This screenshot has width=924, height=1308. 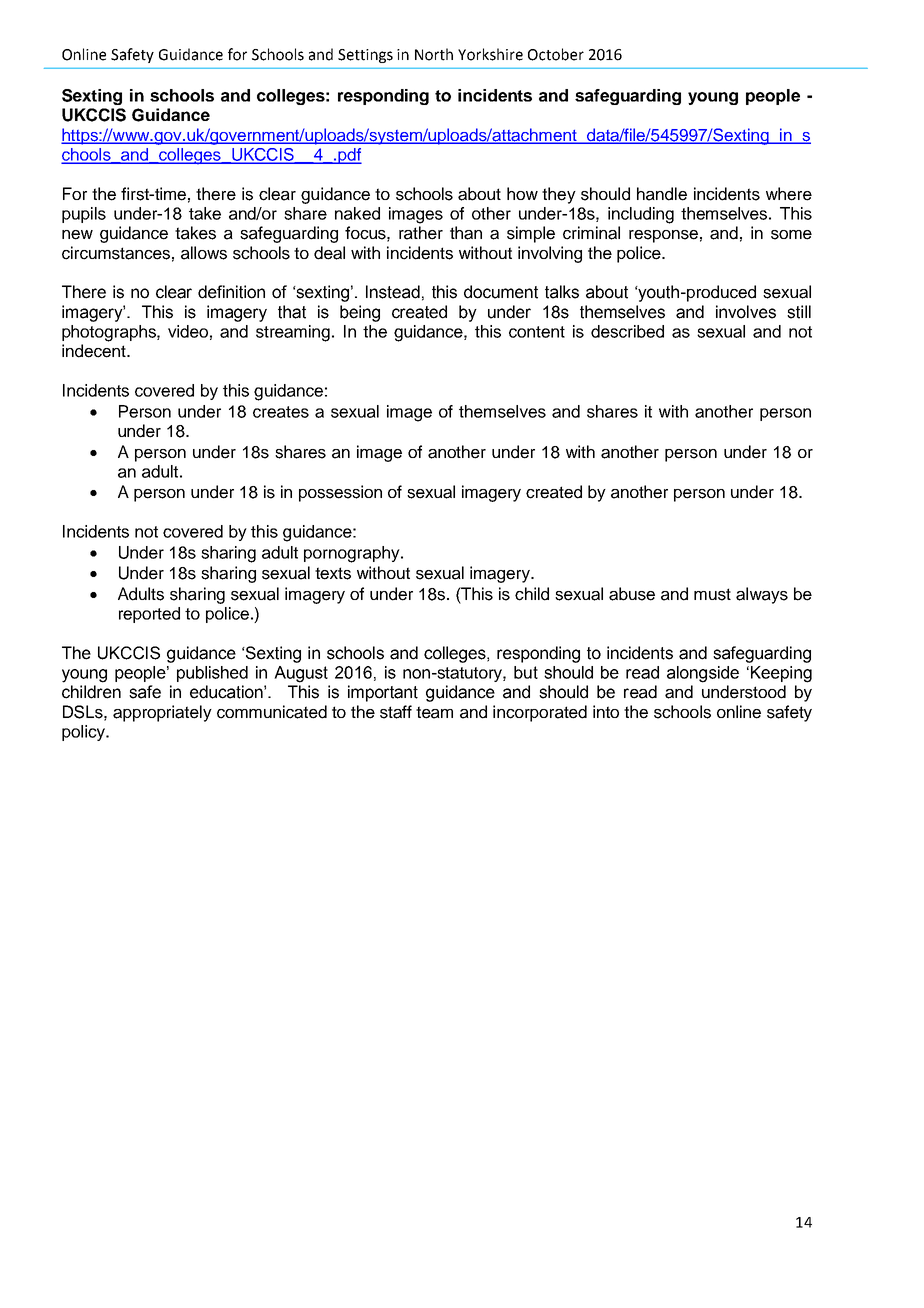 What do you see at coordinates (162, 713) in the screenshot?
I see `appropriately` at bounding box center [162, 713].
